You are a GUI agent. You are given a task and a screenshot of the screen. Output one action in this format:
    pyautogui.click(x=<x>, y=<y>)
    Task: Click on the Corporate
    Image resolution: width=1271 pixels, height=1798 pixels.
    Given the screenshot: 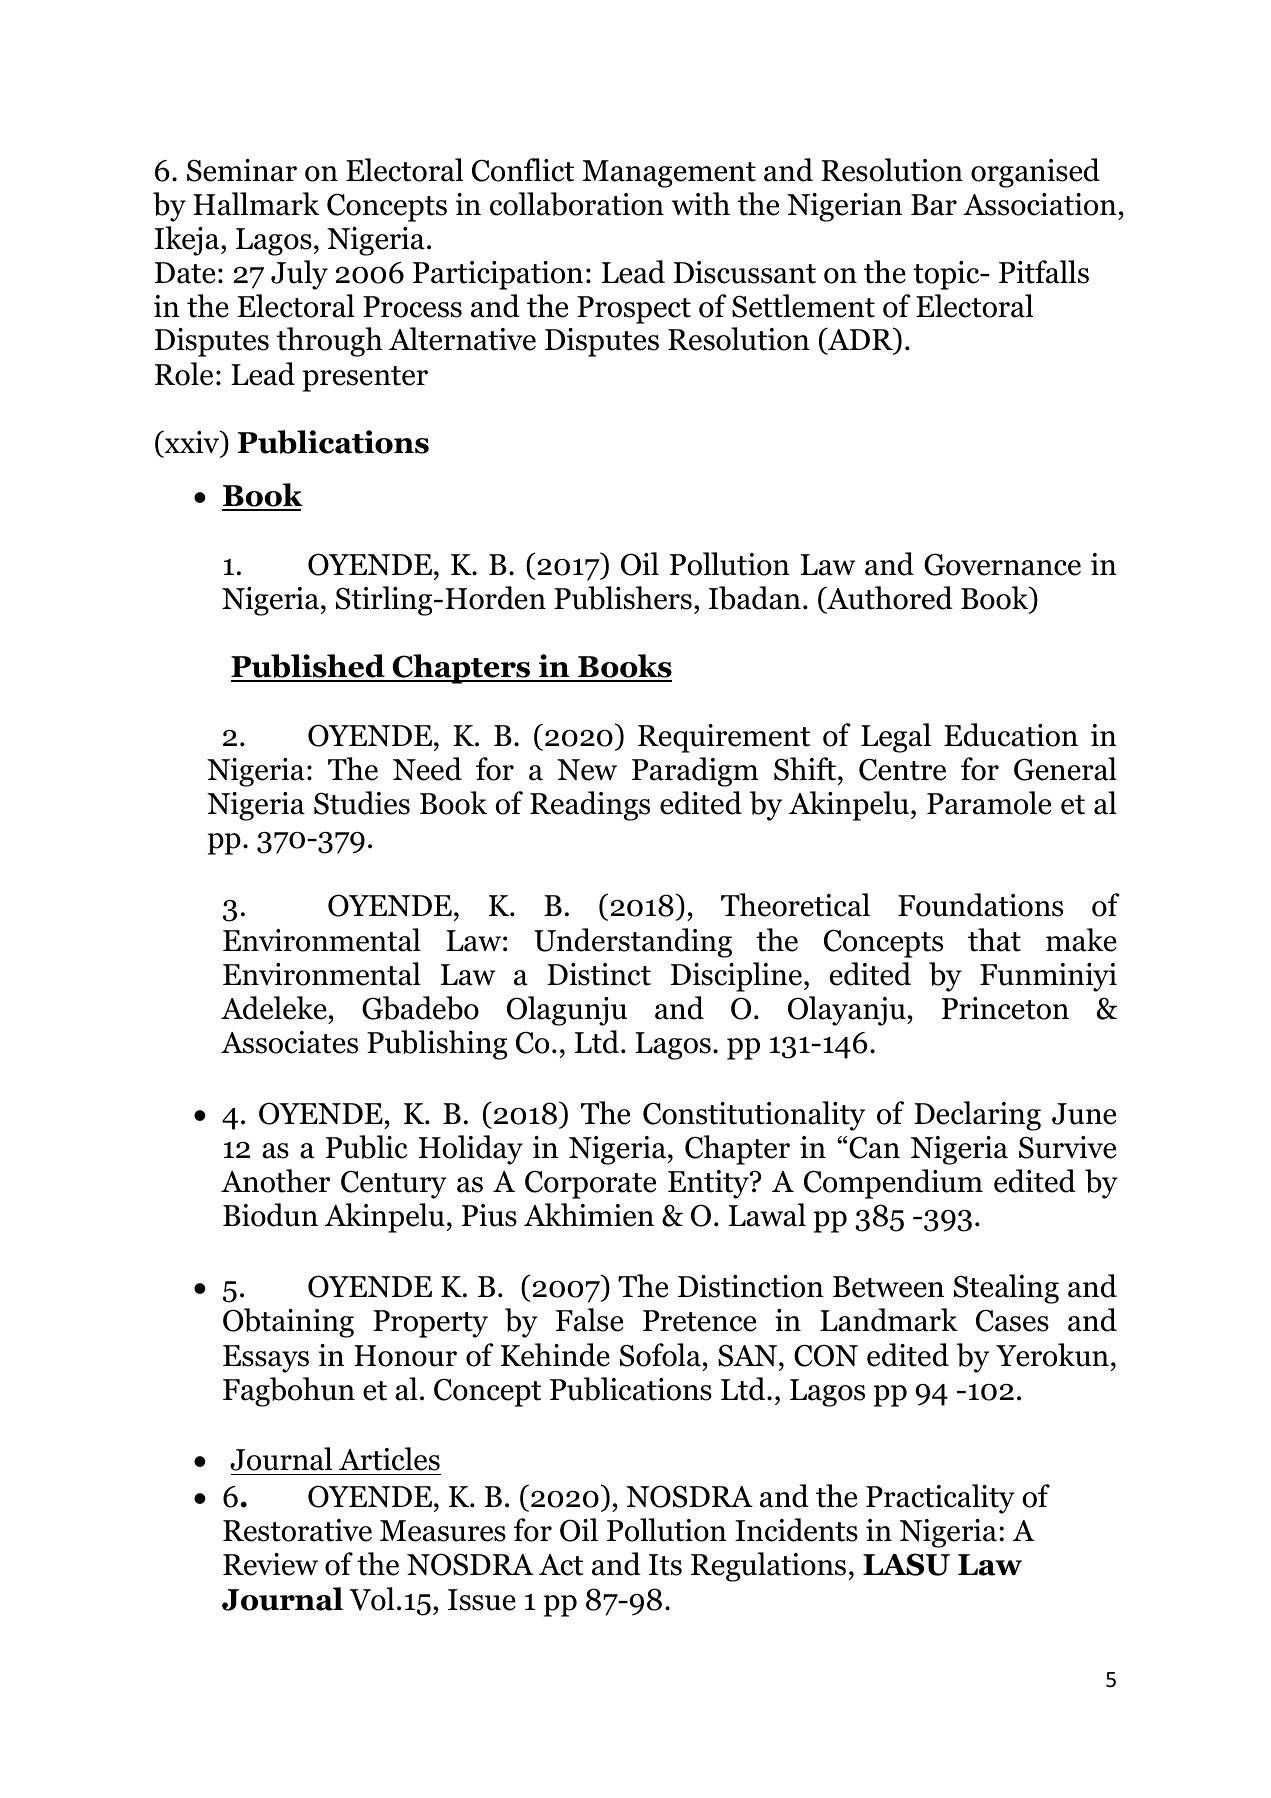 What is the action you would take?
    pyautogui.click(x=590, y=1184)
